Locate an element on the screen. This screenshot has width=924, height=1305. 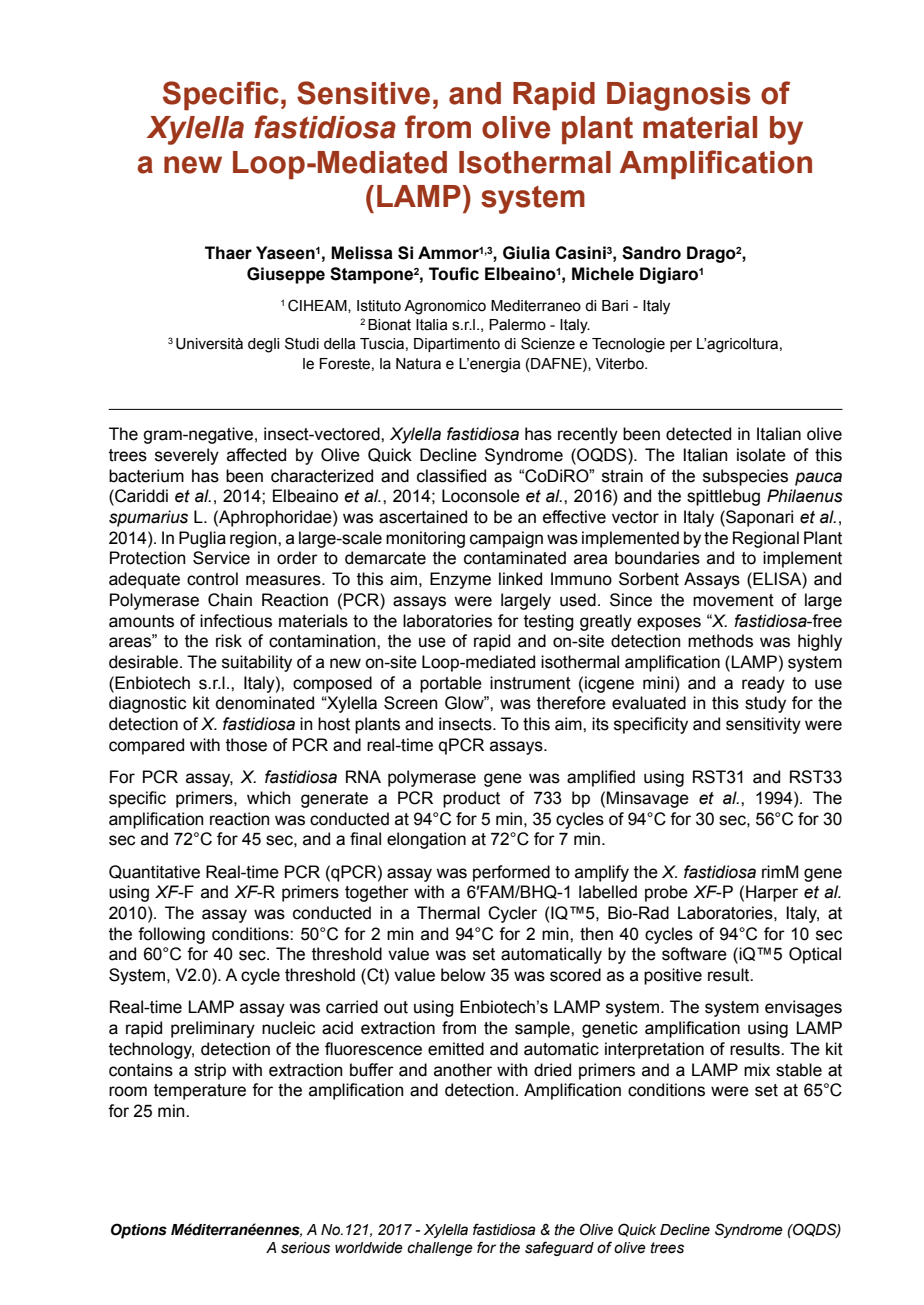
product is located at coordinates (471, 799).
